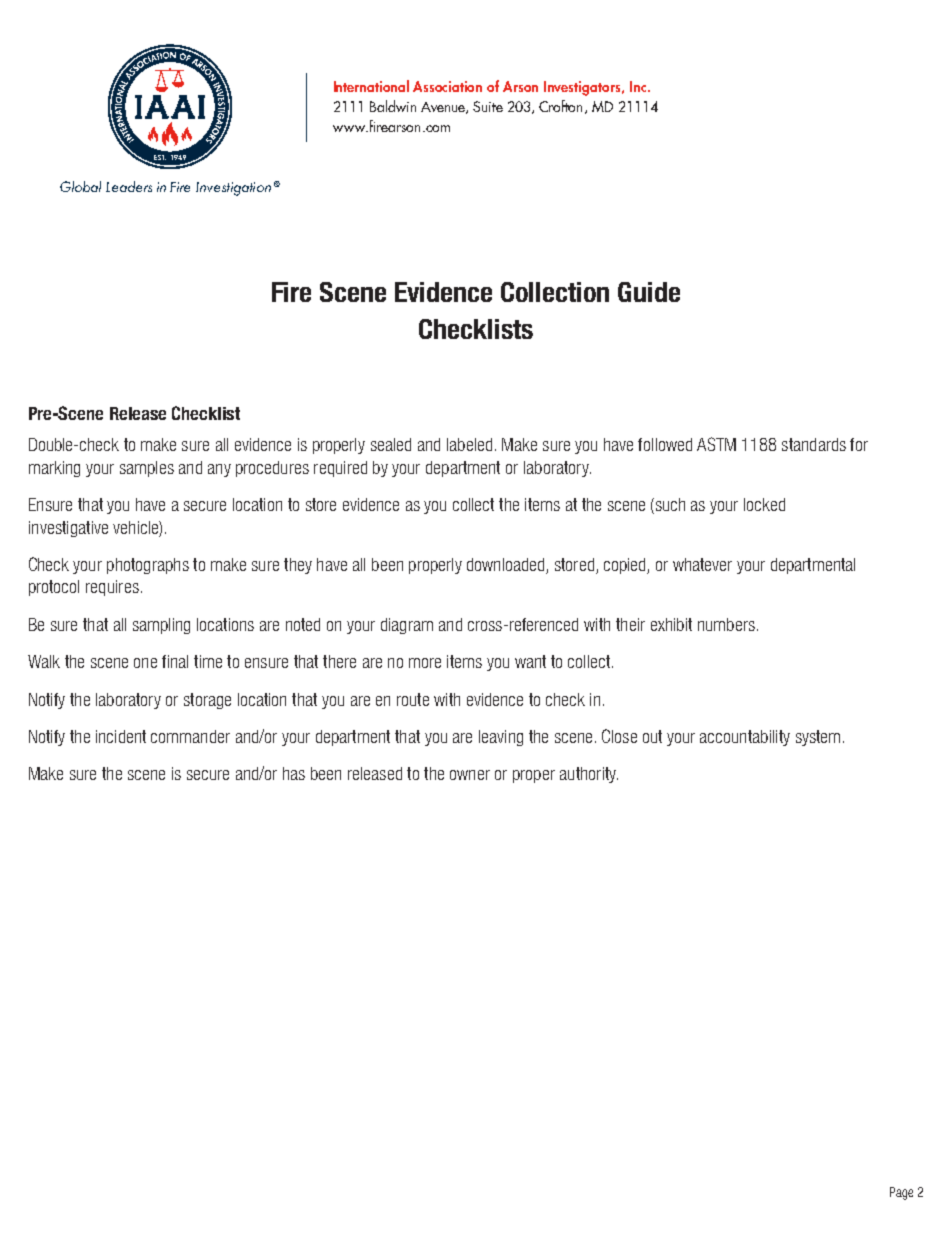 This image has height=1233, width=952. What do you see at coordinates (129, 186) in the image?
I see `Leaders` at bounding box center [129, 186].
